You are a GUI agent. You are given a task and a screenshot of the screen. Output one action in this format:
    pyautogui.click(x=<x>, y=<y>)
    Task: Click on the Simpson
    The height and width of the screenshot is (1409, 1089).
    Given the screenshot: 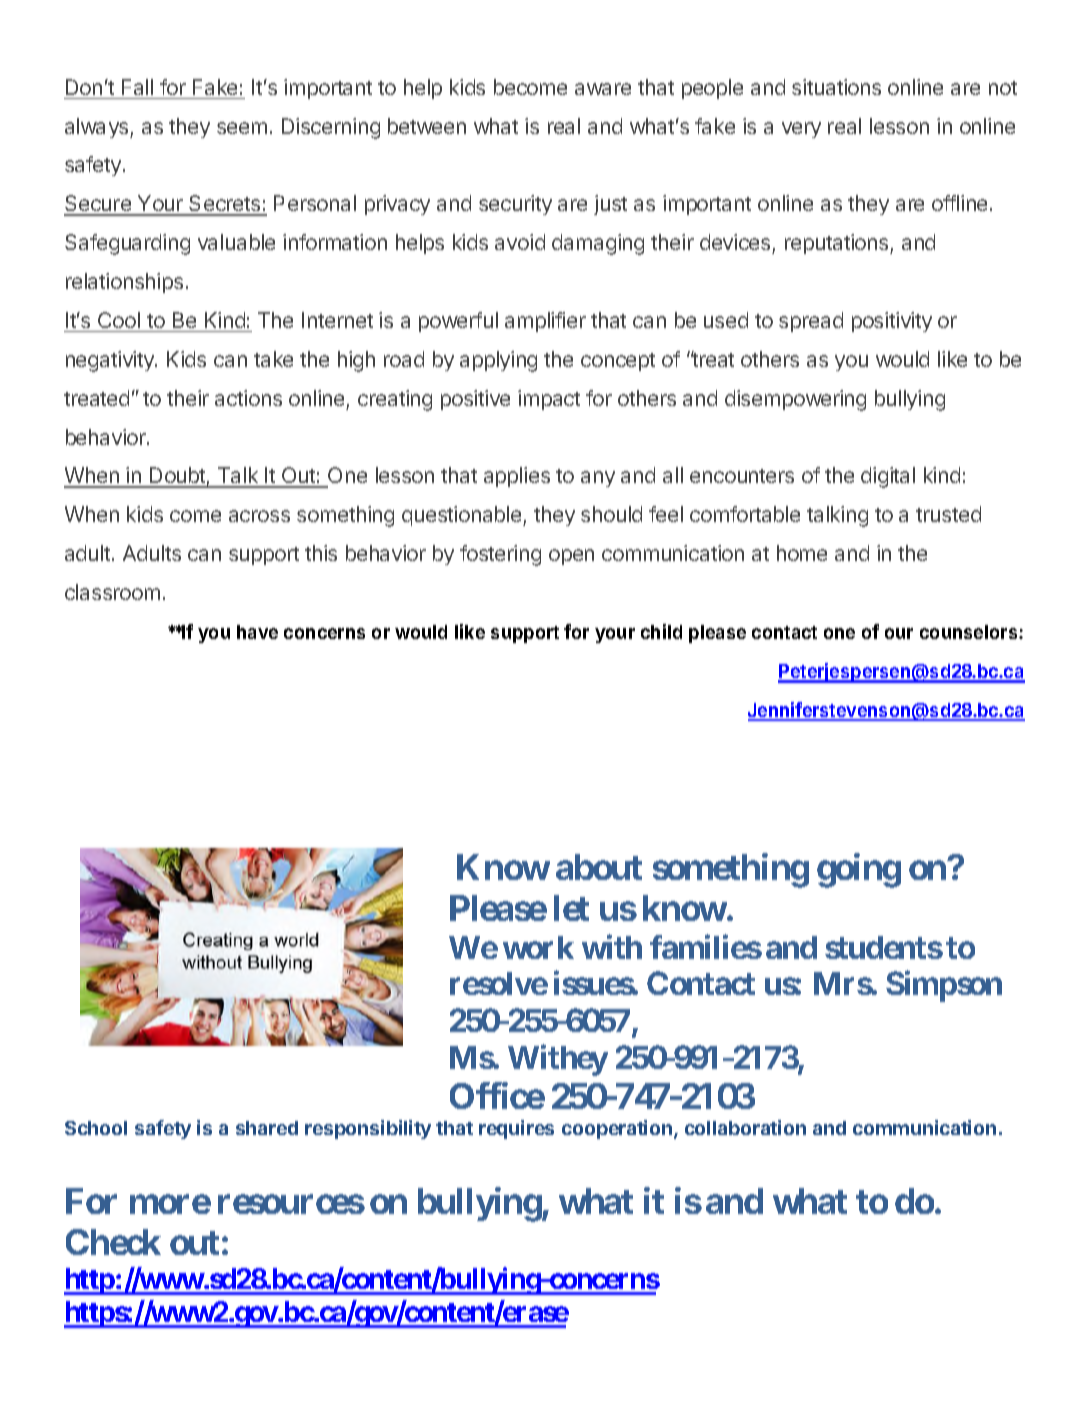 What is the action you would take?
    pyautogui.click(x=944, y=986)
